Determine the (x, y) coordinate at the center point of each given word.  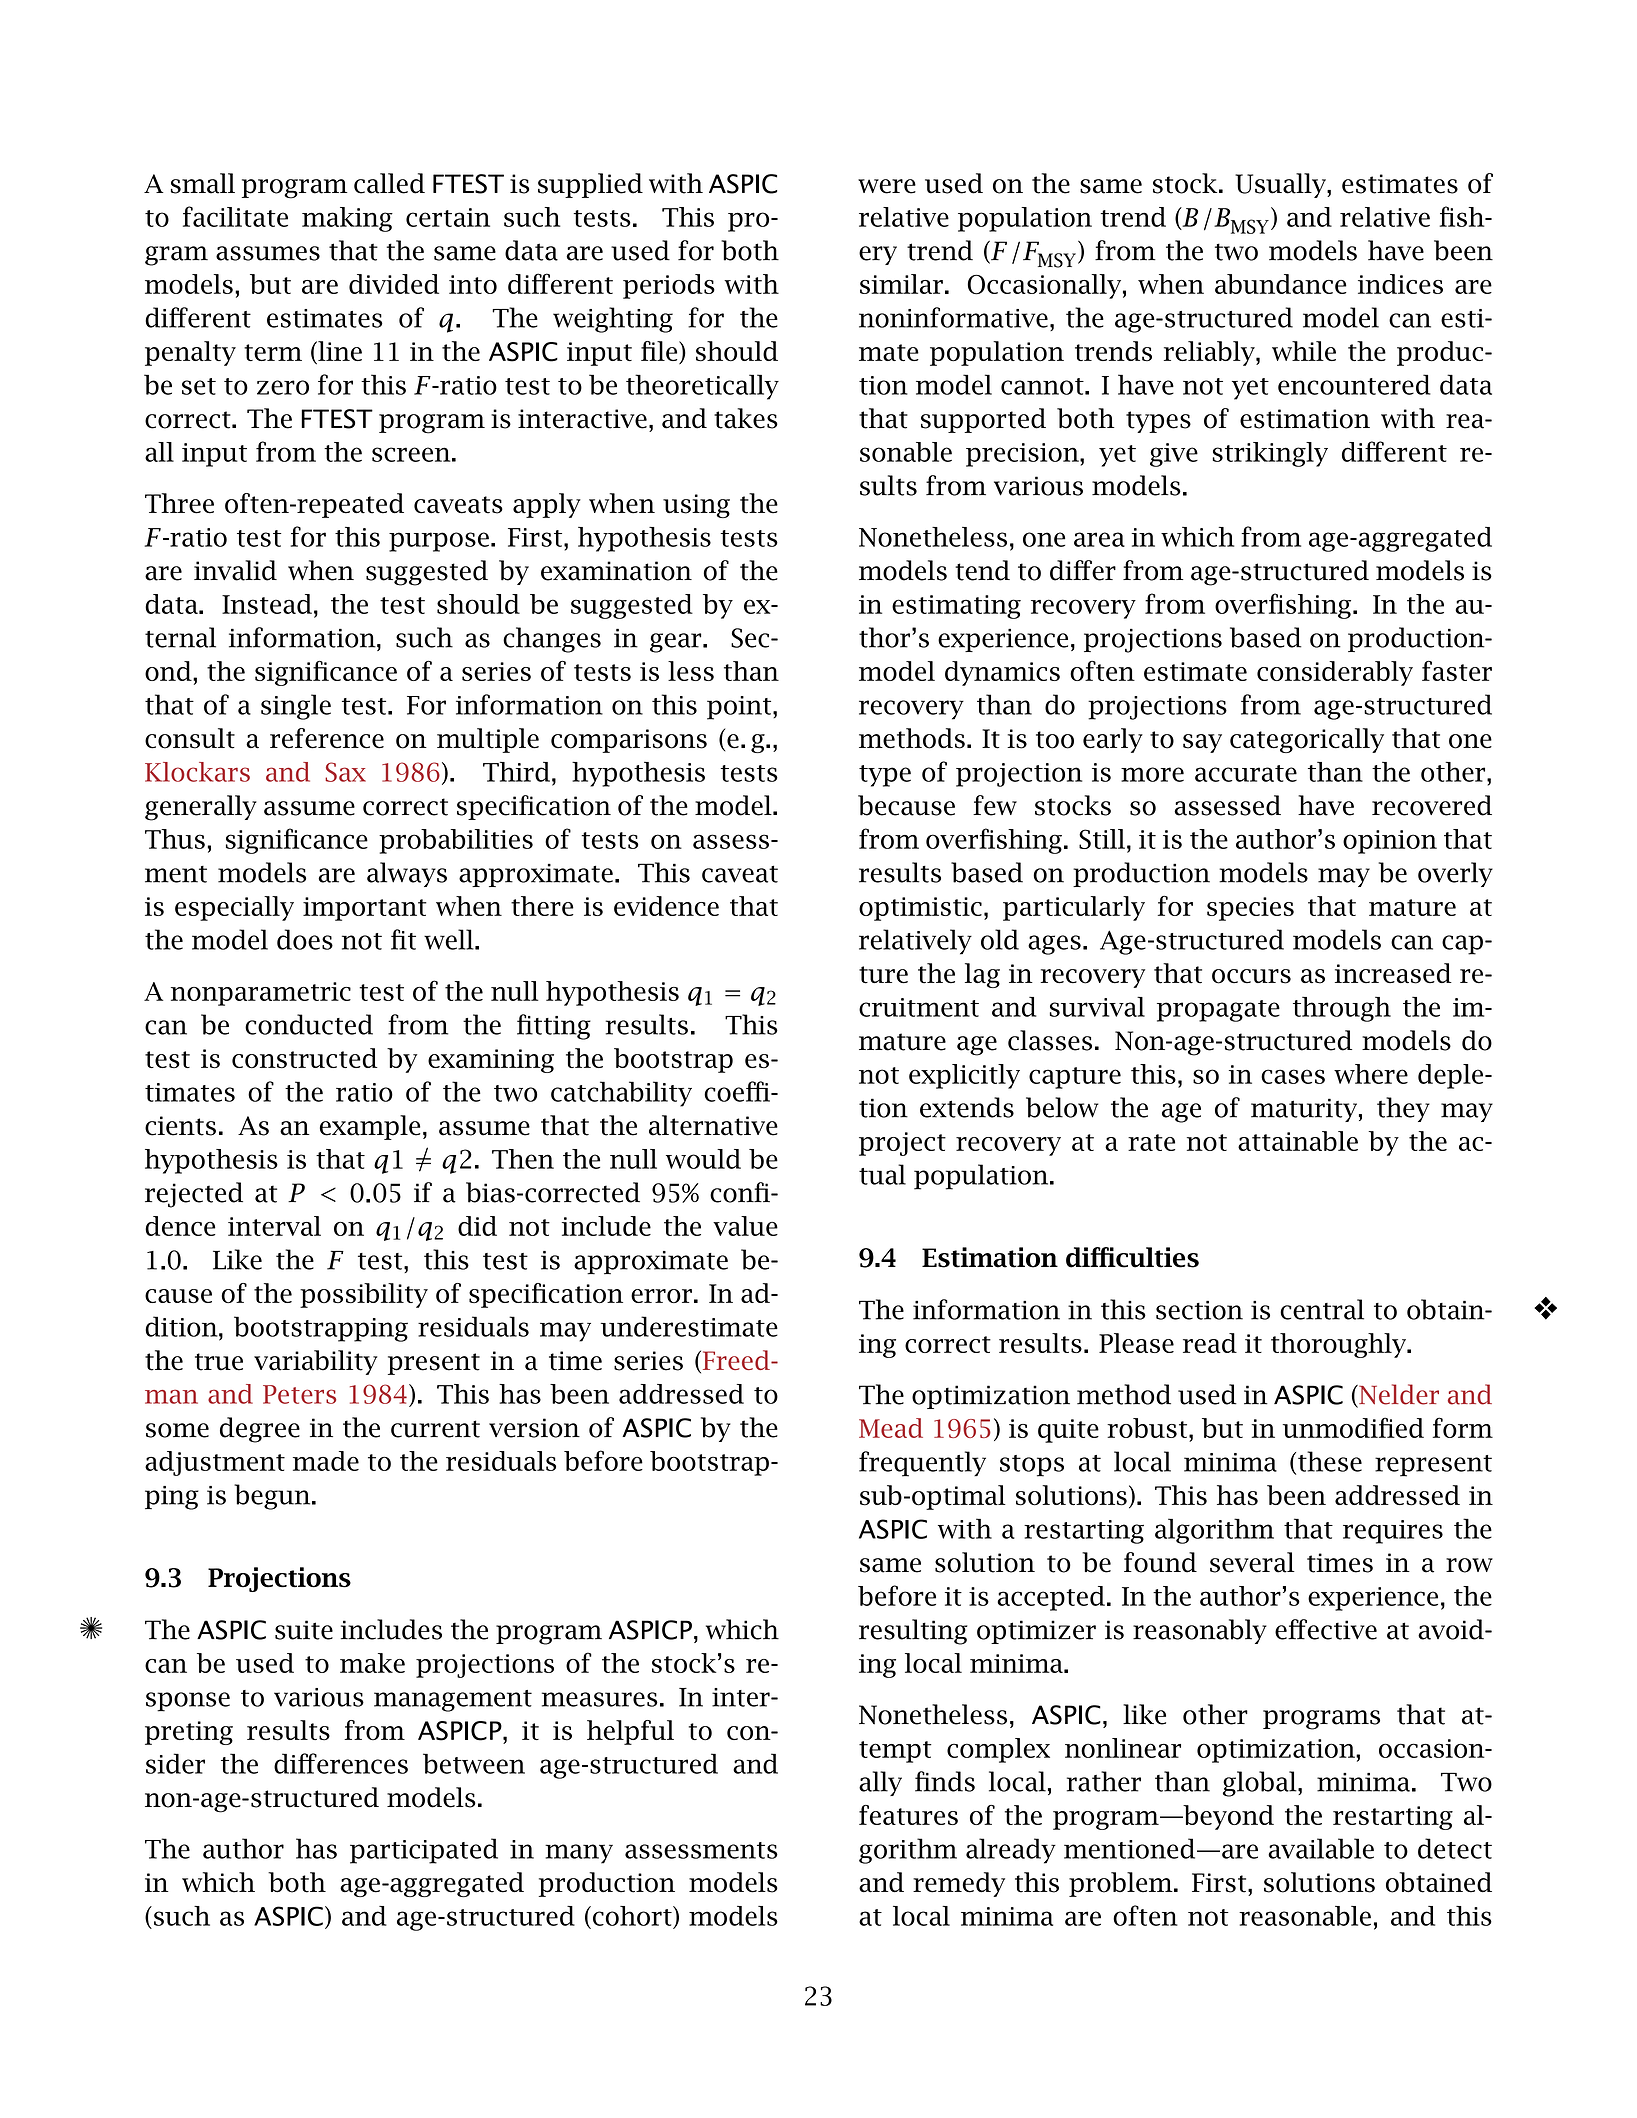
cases (1293, 1076)
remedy (959, 1884)
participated (424, 1851)
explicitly (964, 1076)
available (1321, 1848)
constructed (305, 1058)
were (887, 186)
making (347, 219)
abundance (1281, 284)
